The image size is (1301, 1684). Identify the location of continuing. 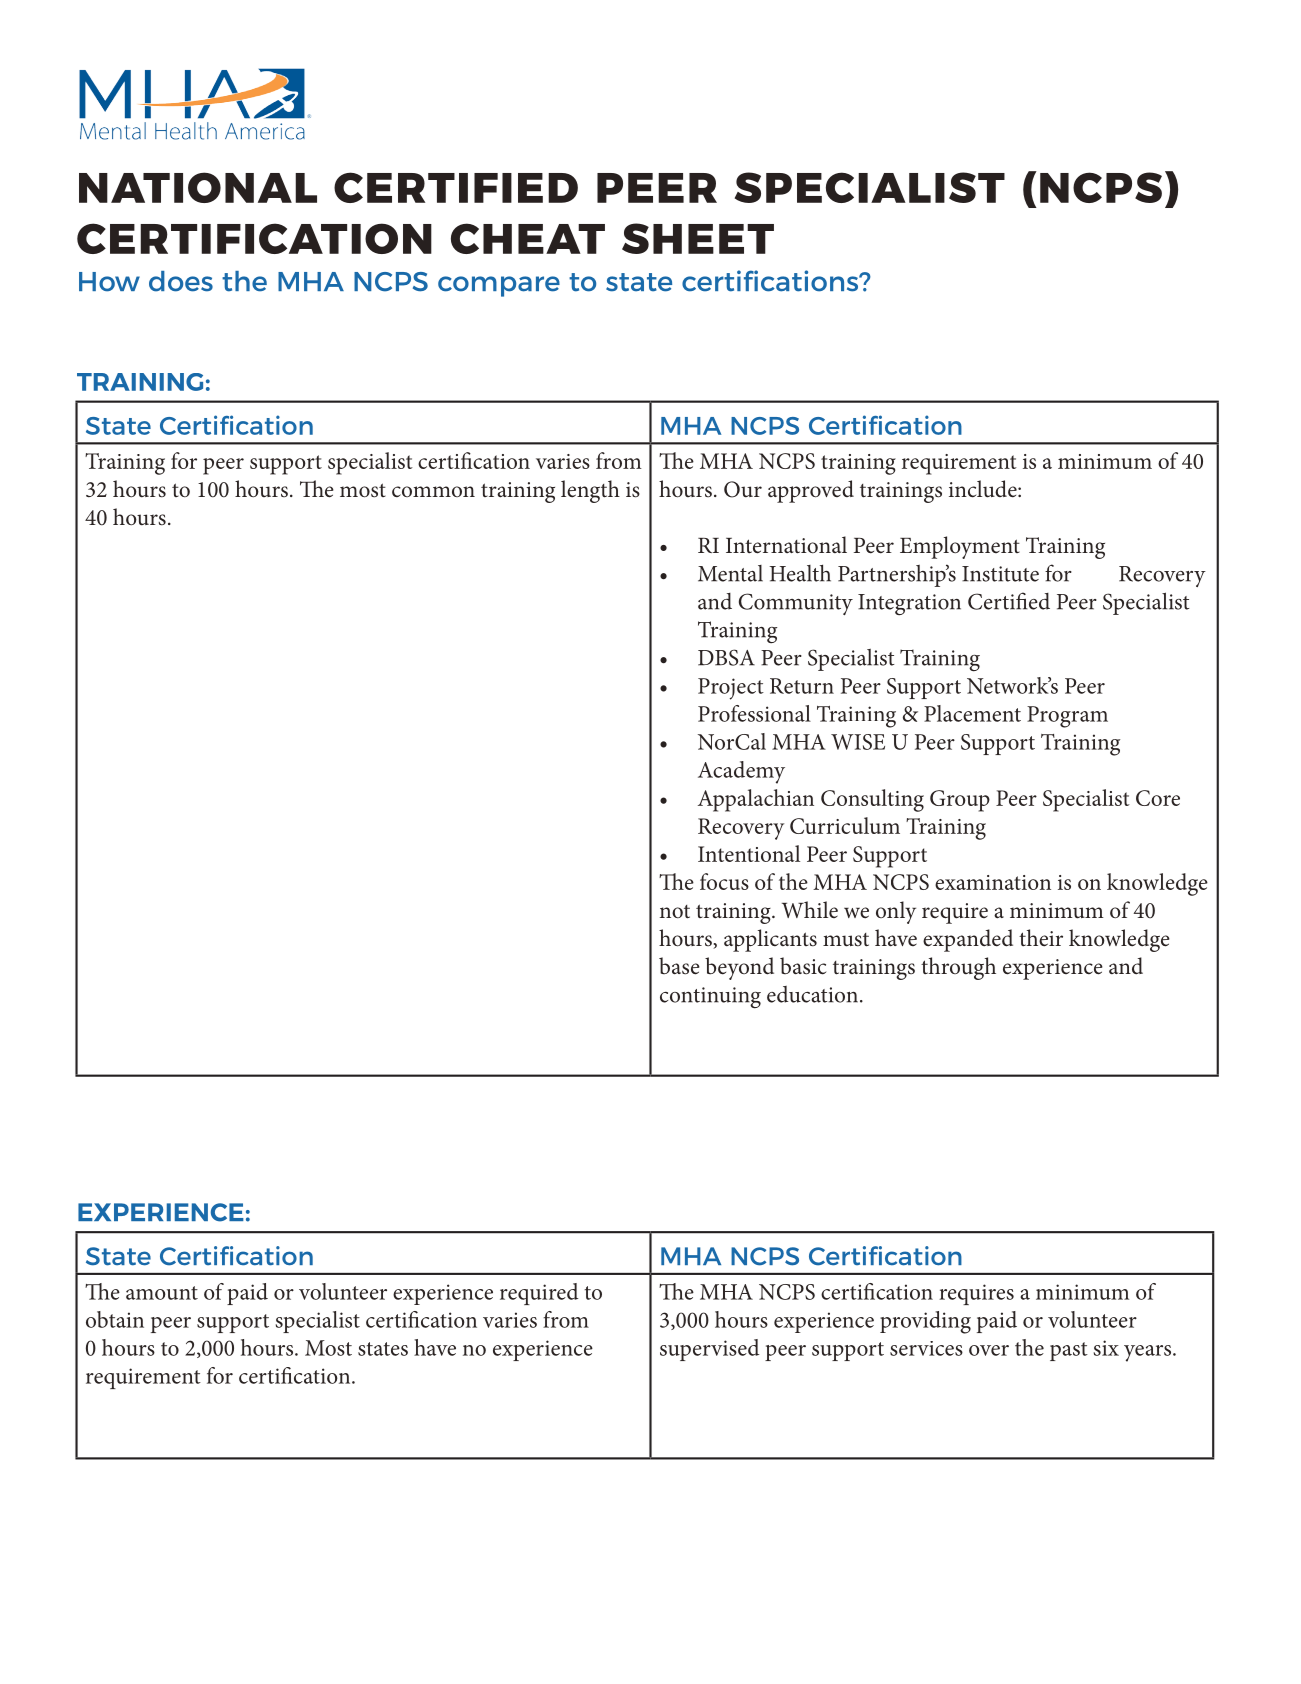
(710, 998).
